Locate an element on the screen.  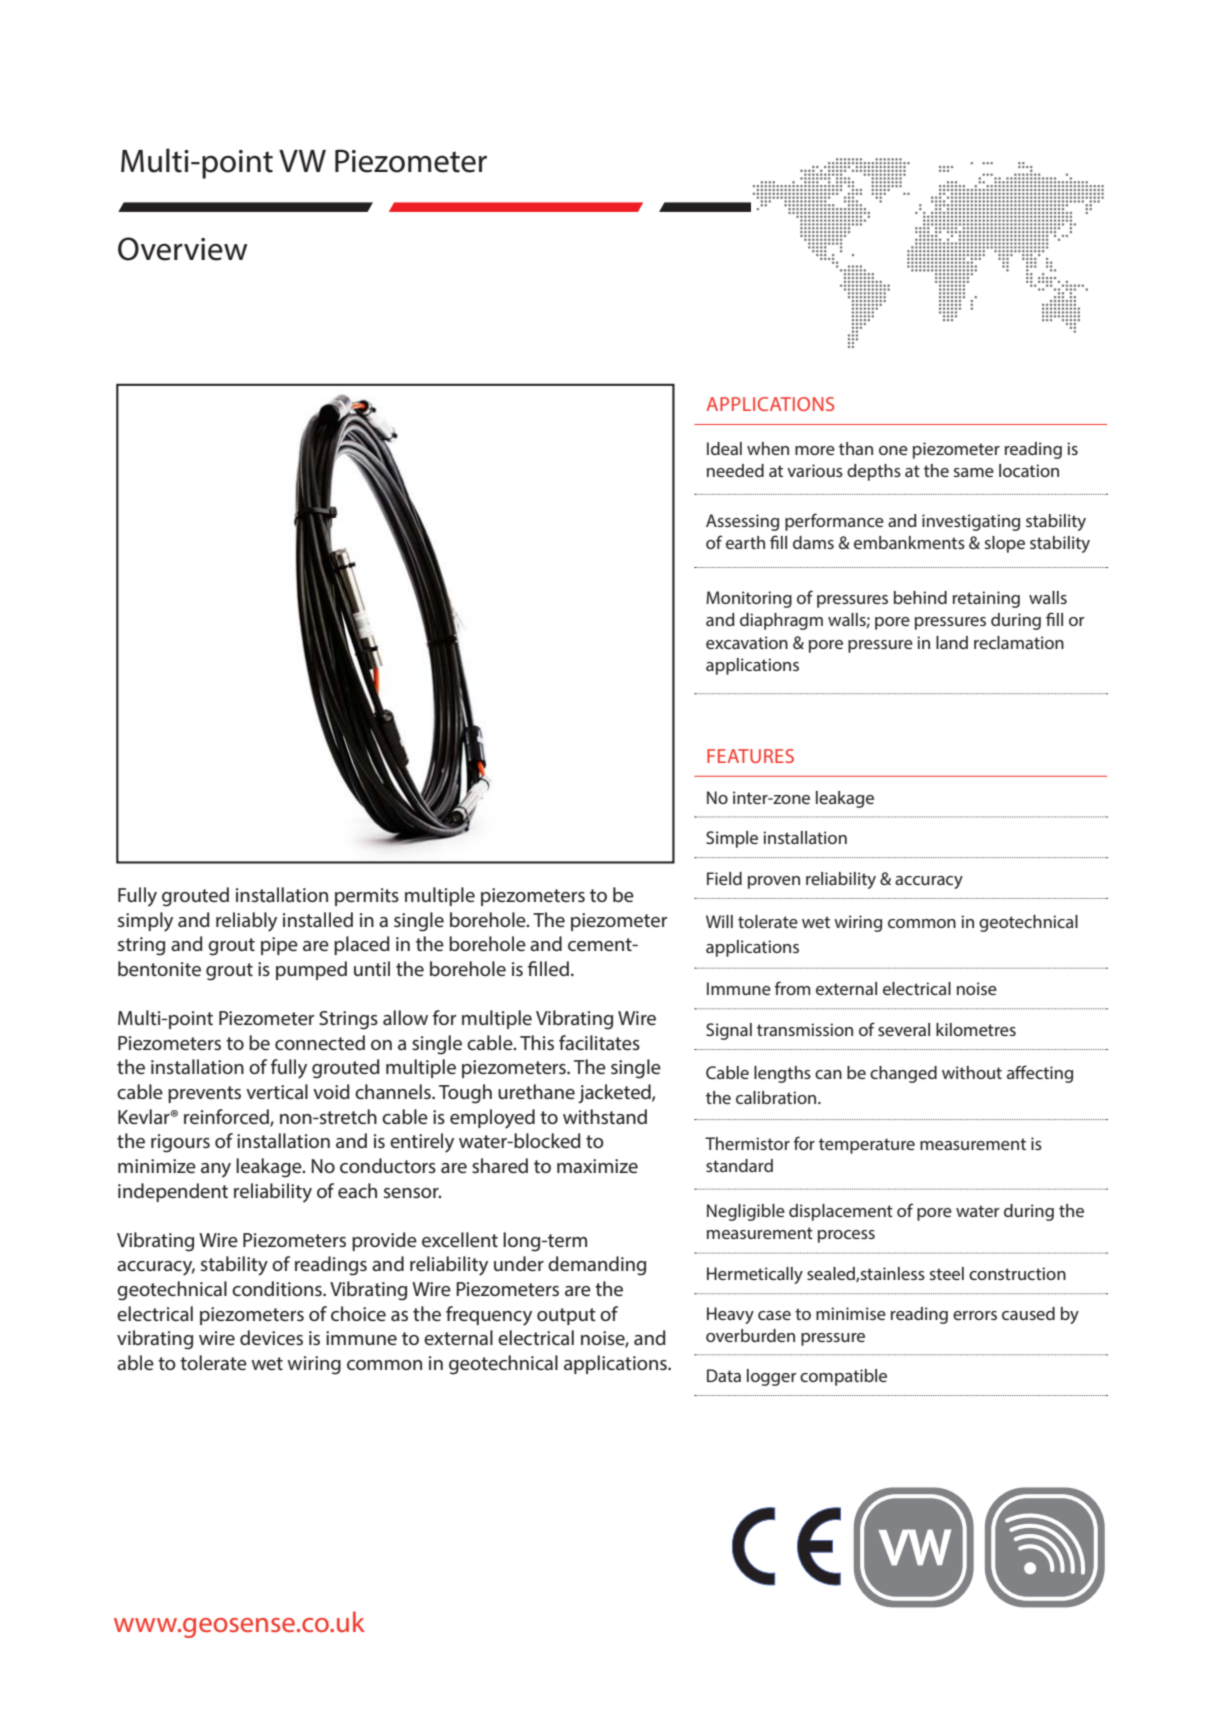
Ideal is located at coordinates (724, 448).
